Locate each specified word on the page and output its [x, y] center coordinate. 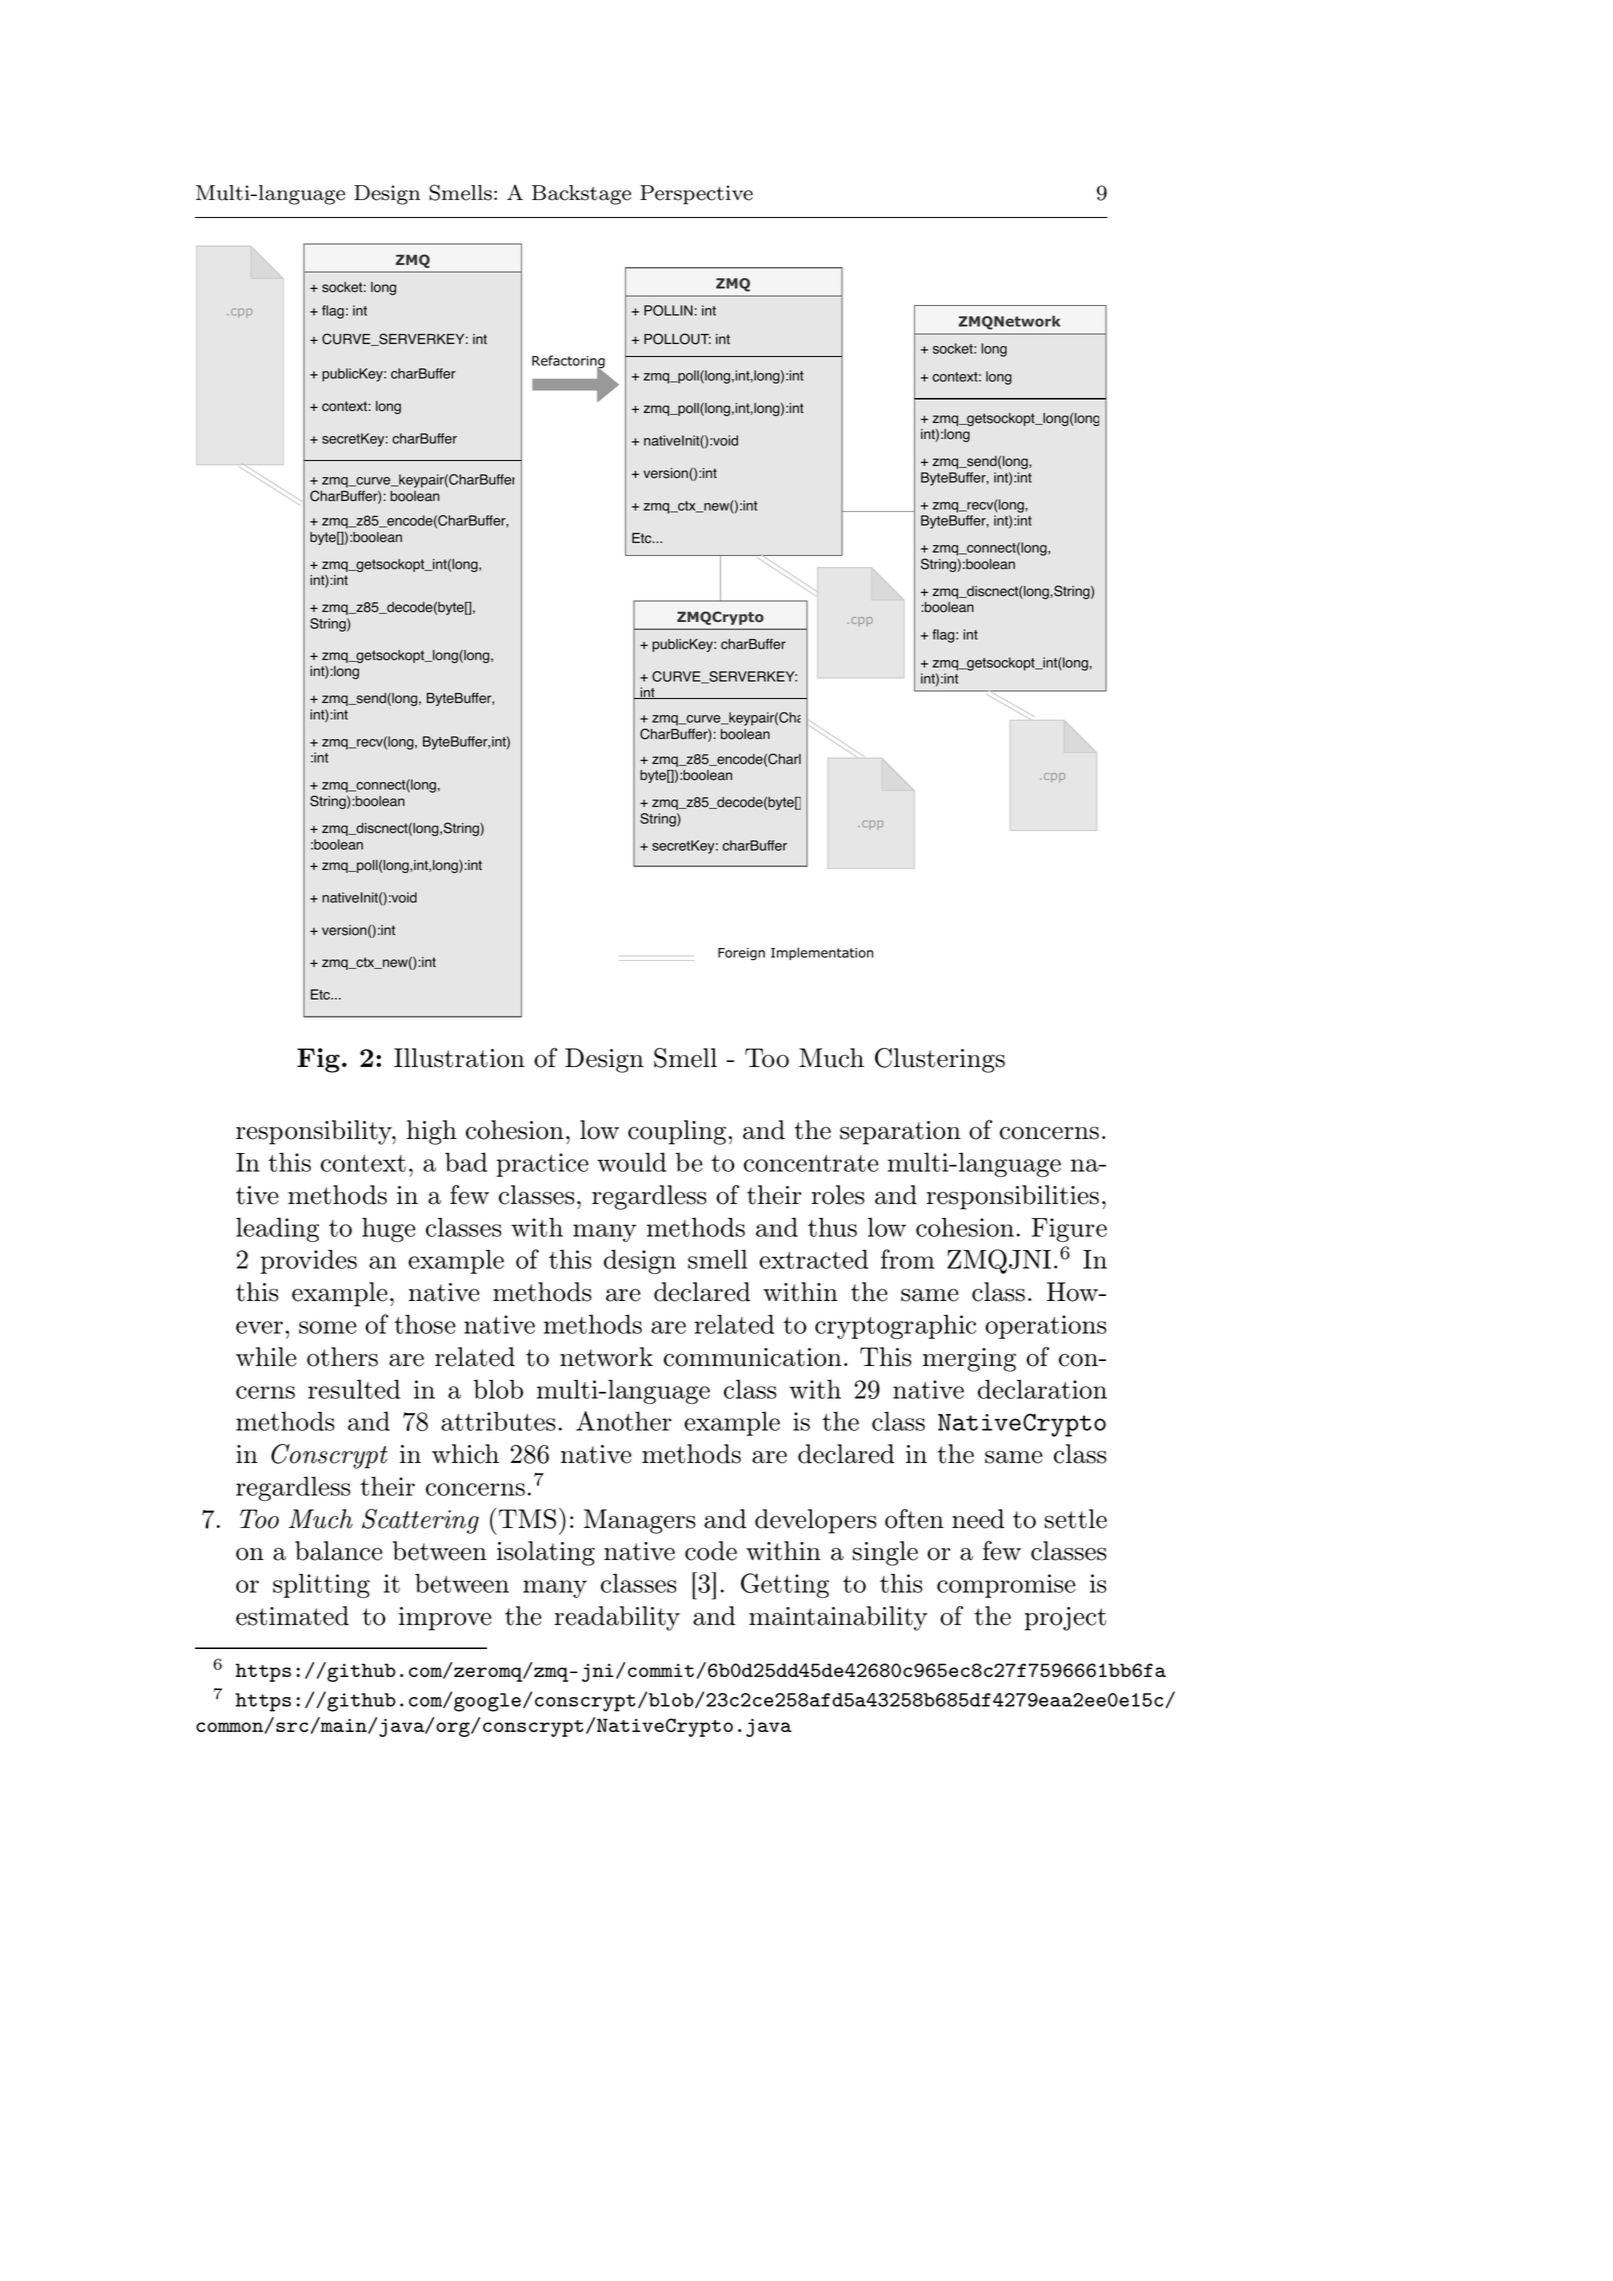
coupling [677, 1132]
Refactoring [568, 363]
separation [900, 1133]
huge [389, 1229]
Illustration [459, 1058]
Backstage [581, 195]
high [432, 1132]
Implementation [822, 953]
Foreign [741, 954]
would [631, 1162]
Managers [640, 1521]
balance [339, 1551]
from [908, 1259]
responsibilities [1012, 1197]
